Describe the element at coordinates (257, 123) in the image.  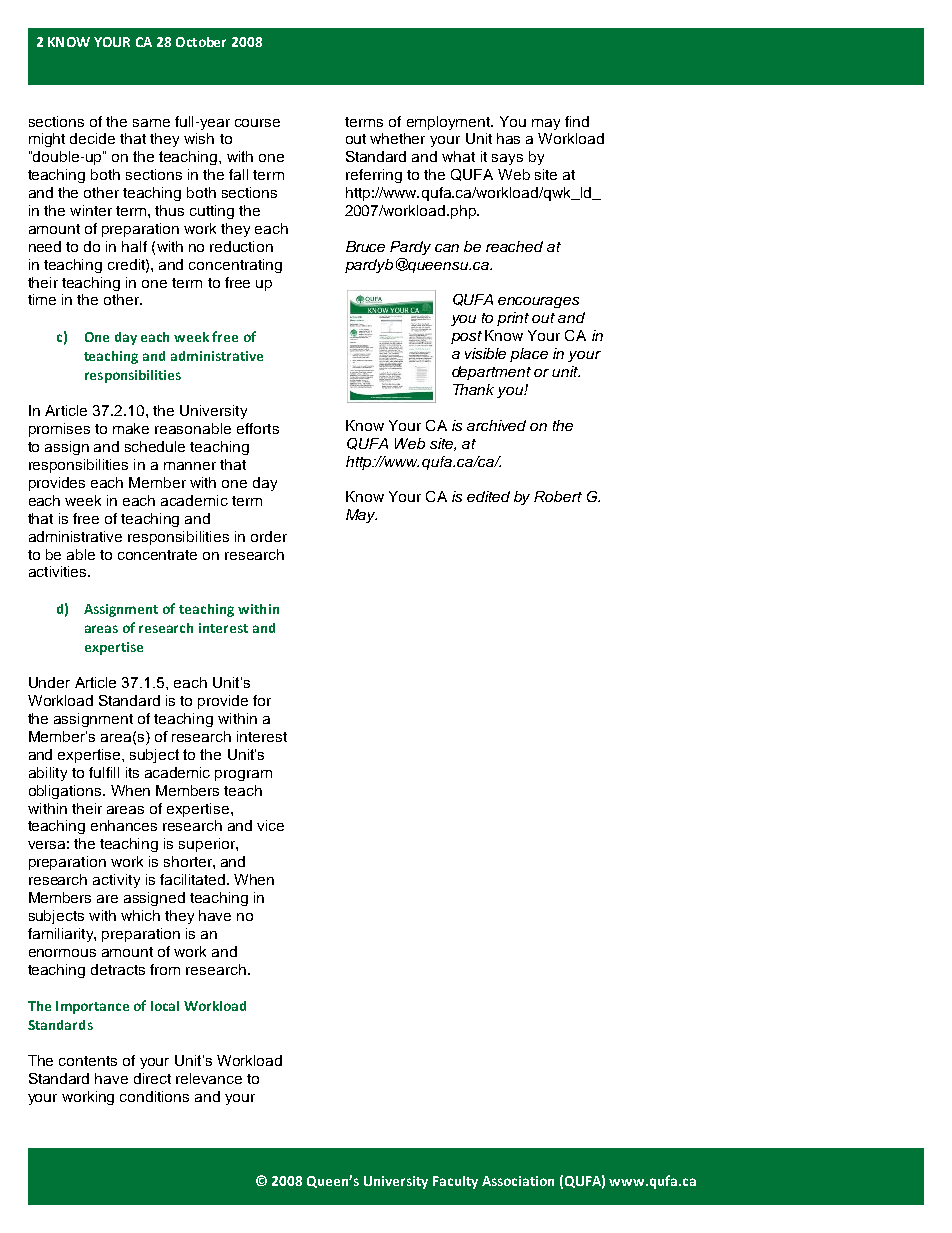
I see `course` at that location.
